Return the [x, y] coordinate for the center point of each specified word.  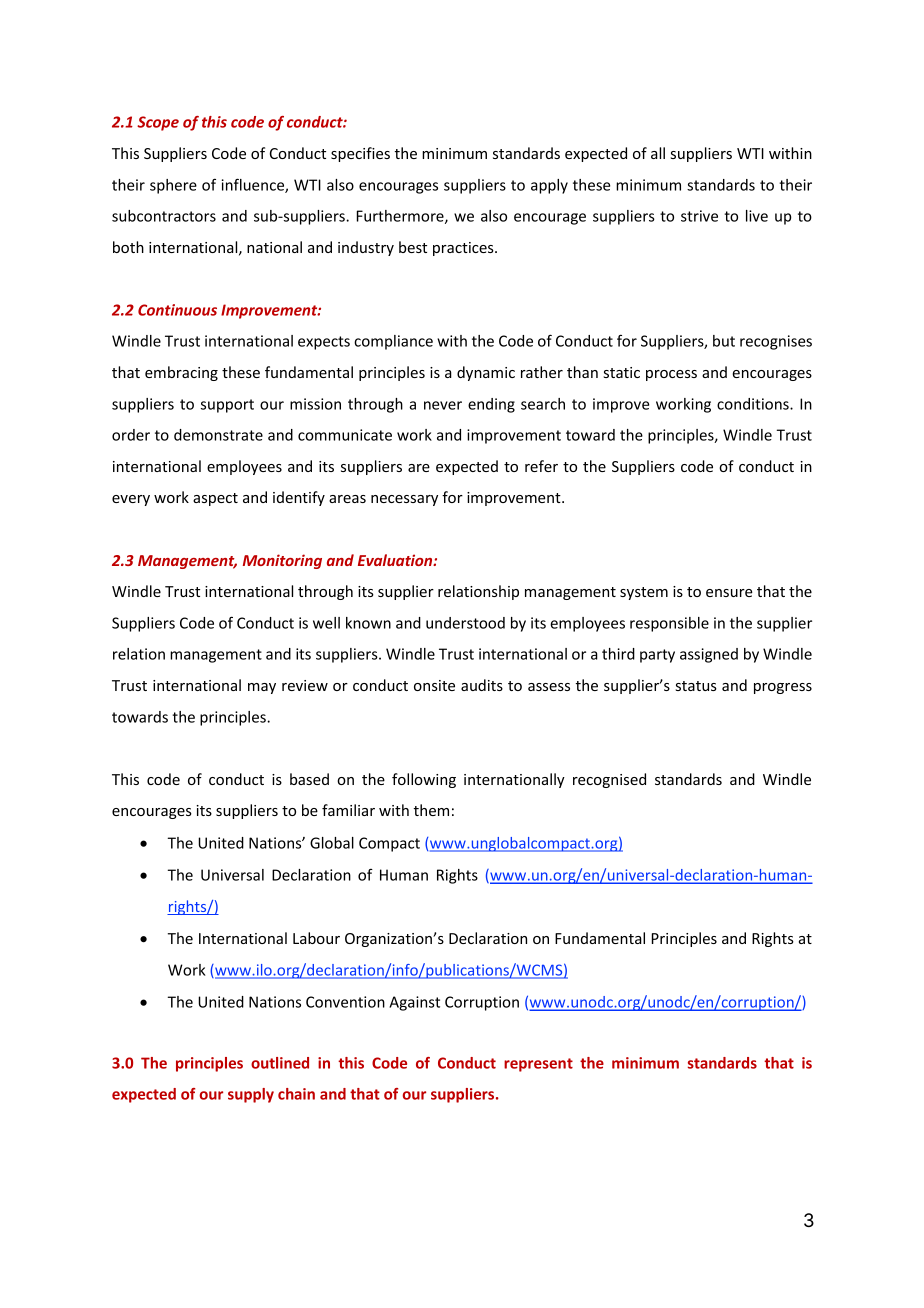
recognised [609, 780]
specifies [360, 154]
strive [699, 216]
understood [465, 623]
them [431, 810]
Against [414, 1003]
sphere [173, 186]
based [309, 779]
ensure [729, 593]
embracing [181, 373]
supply [251, 1095]
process [671, 375]
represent [538, 1065]
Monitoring [282, 561]
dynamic [486, 373]
